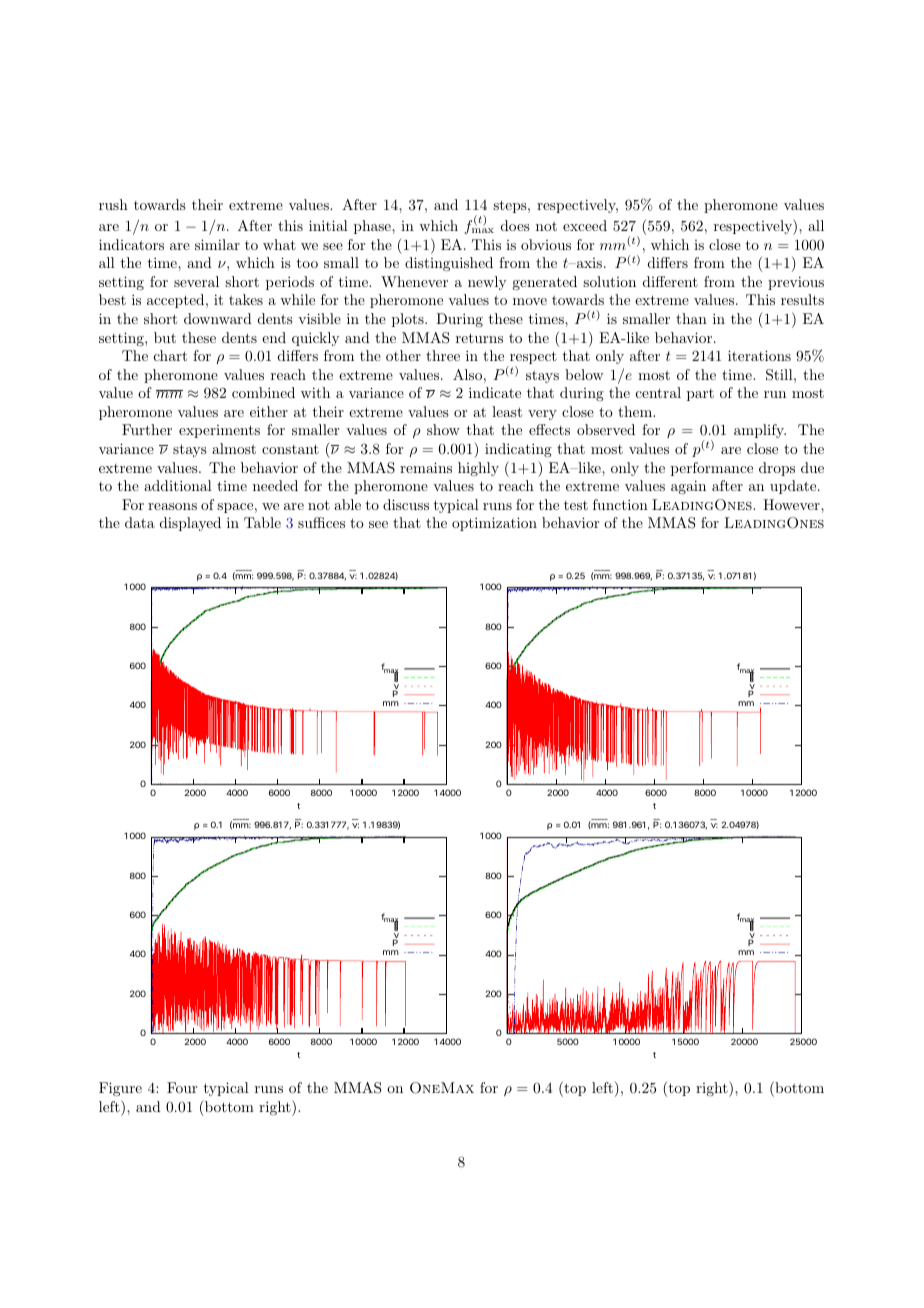  Describe the element at coordinates (443, 429) in the screenshot. I see `show` at that location.
